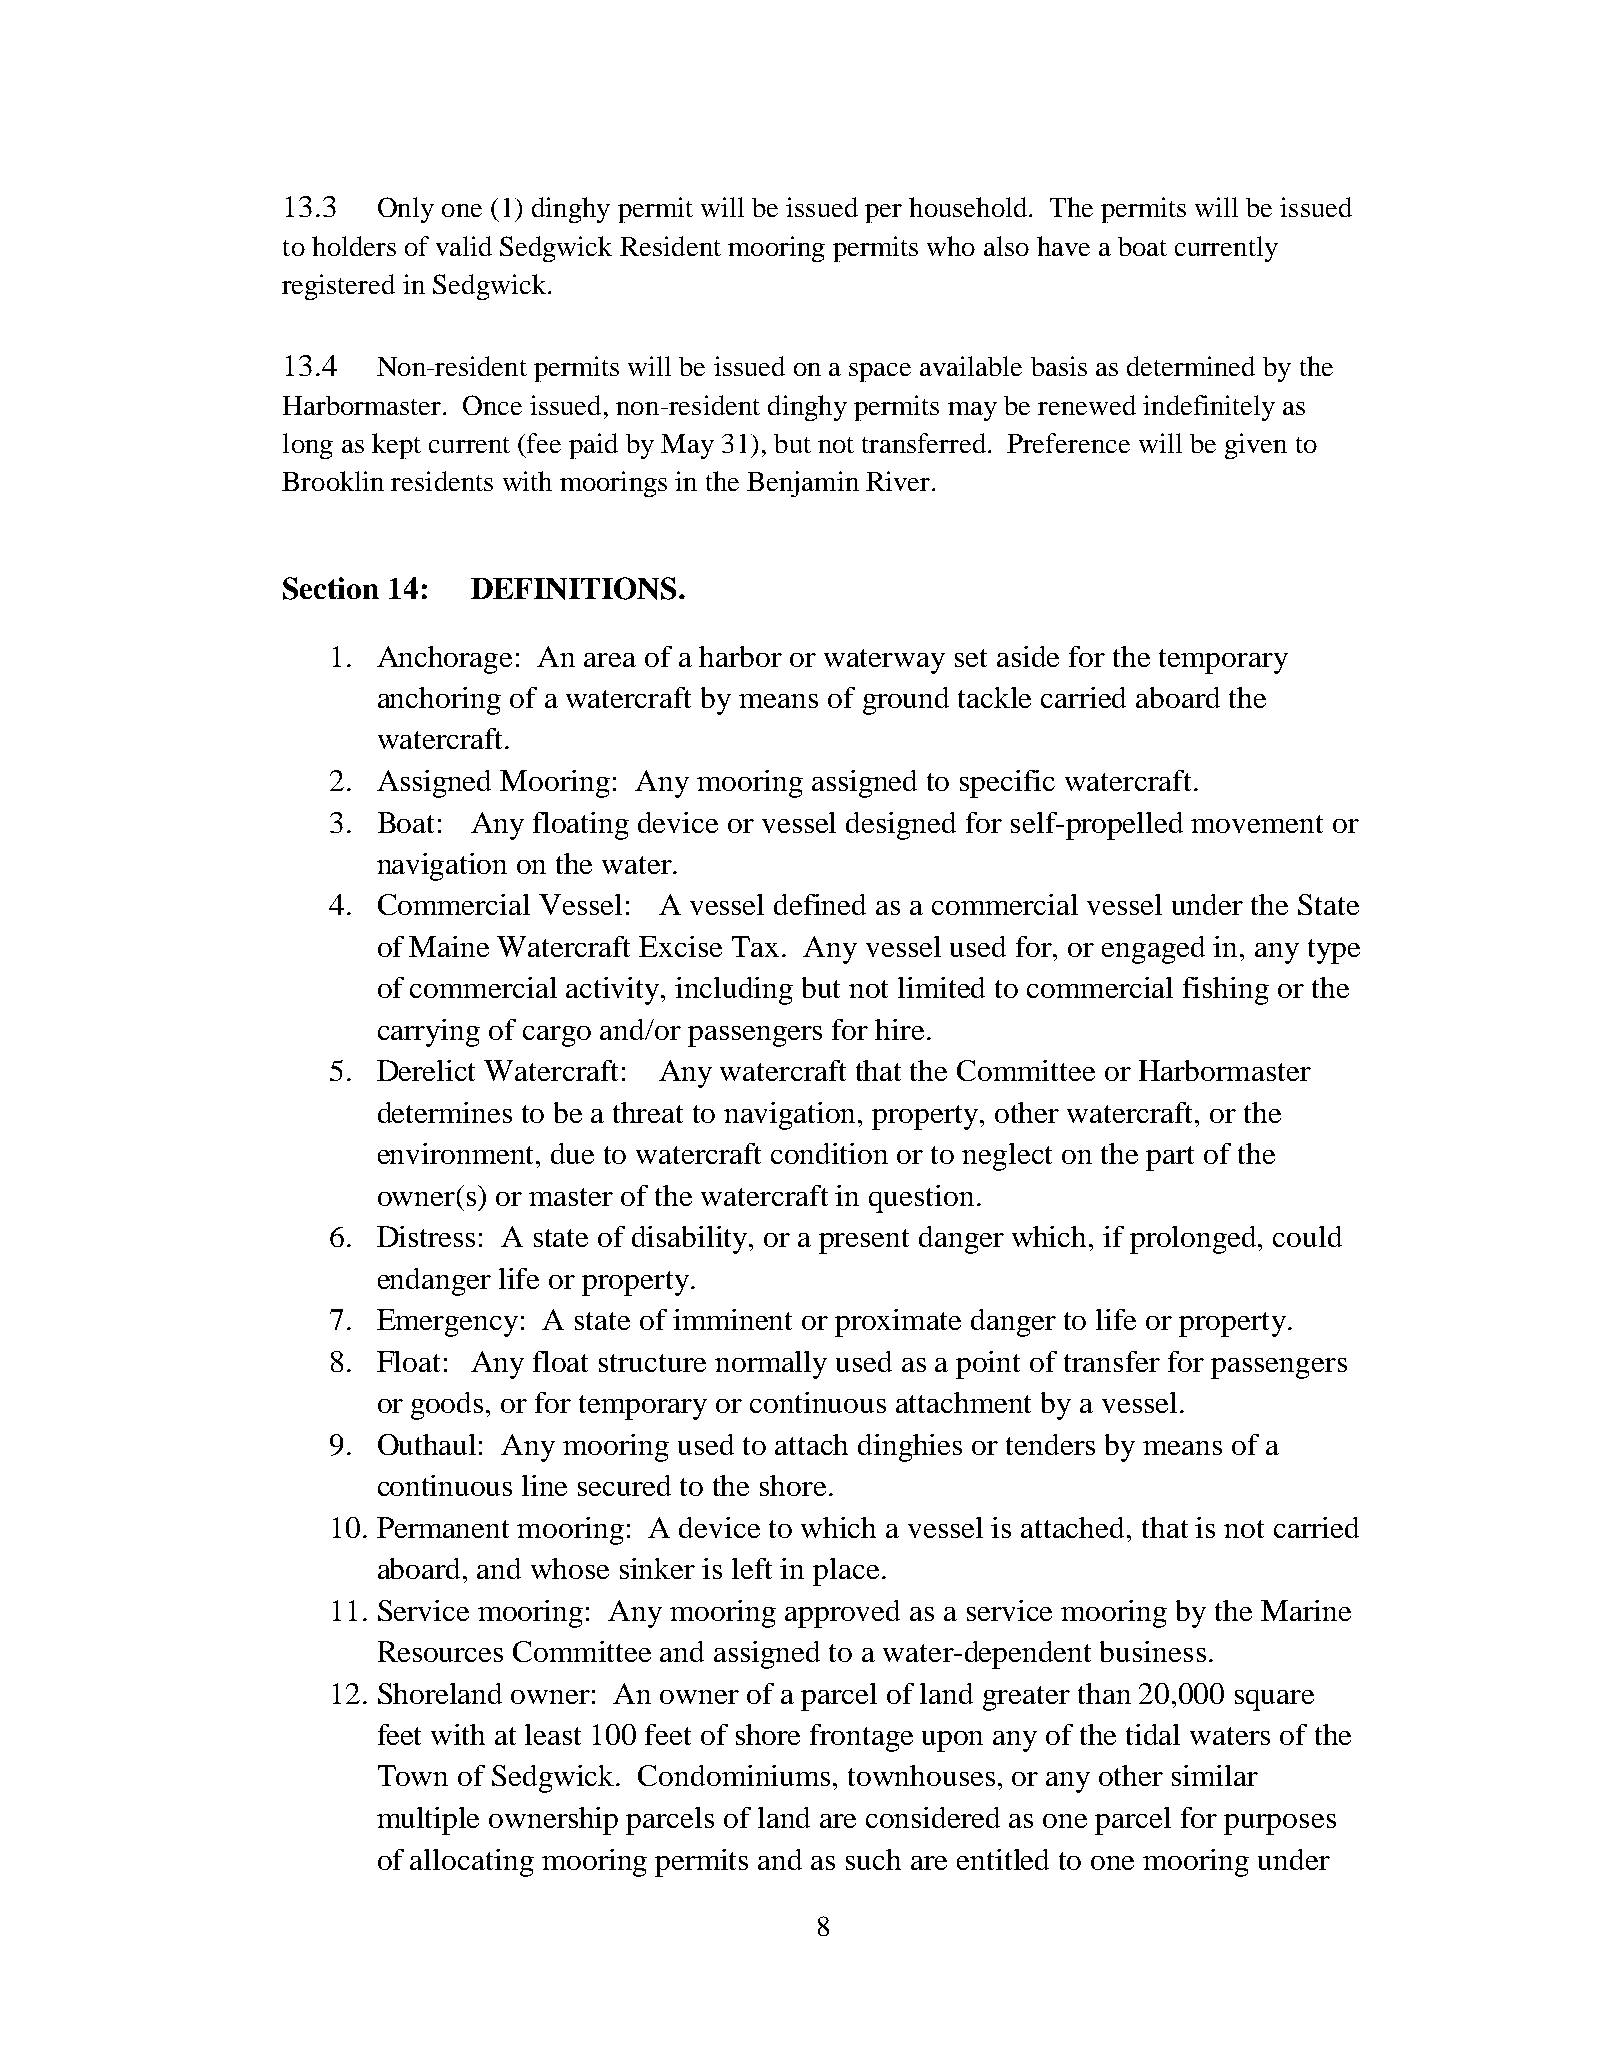 This page has width=1600, height=2070. Describe the element at coordinates (899, 1029) in the page. I see `hire` at that location.
